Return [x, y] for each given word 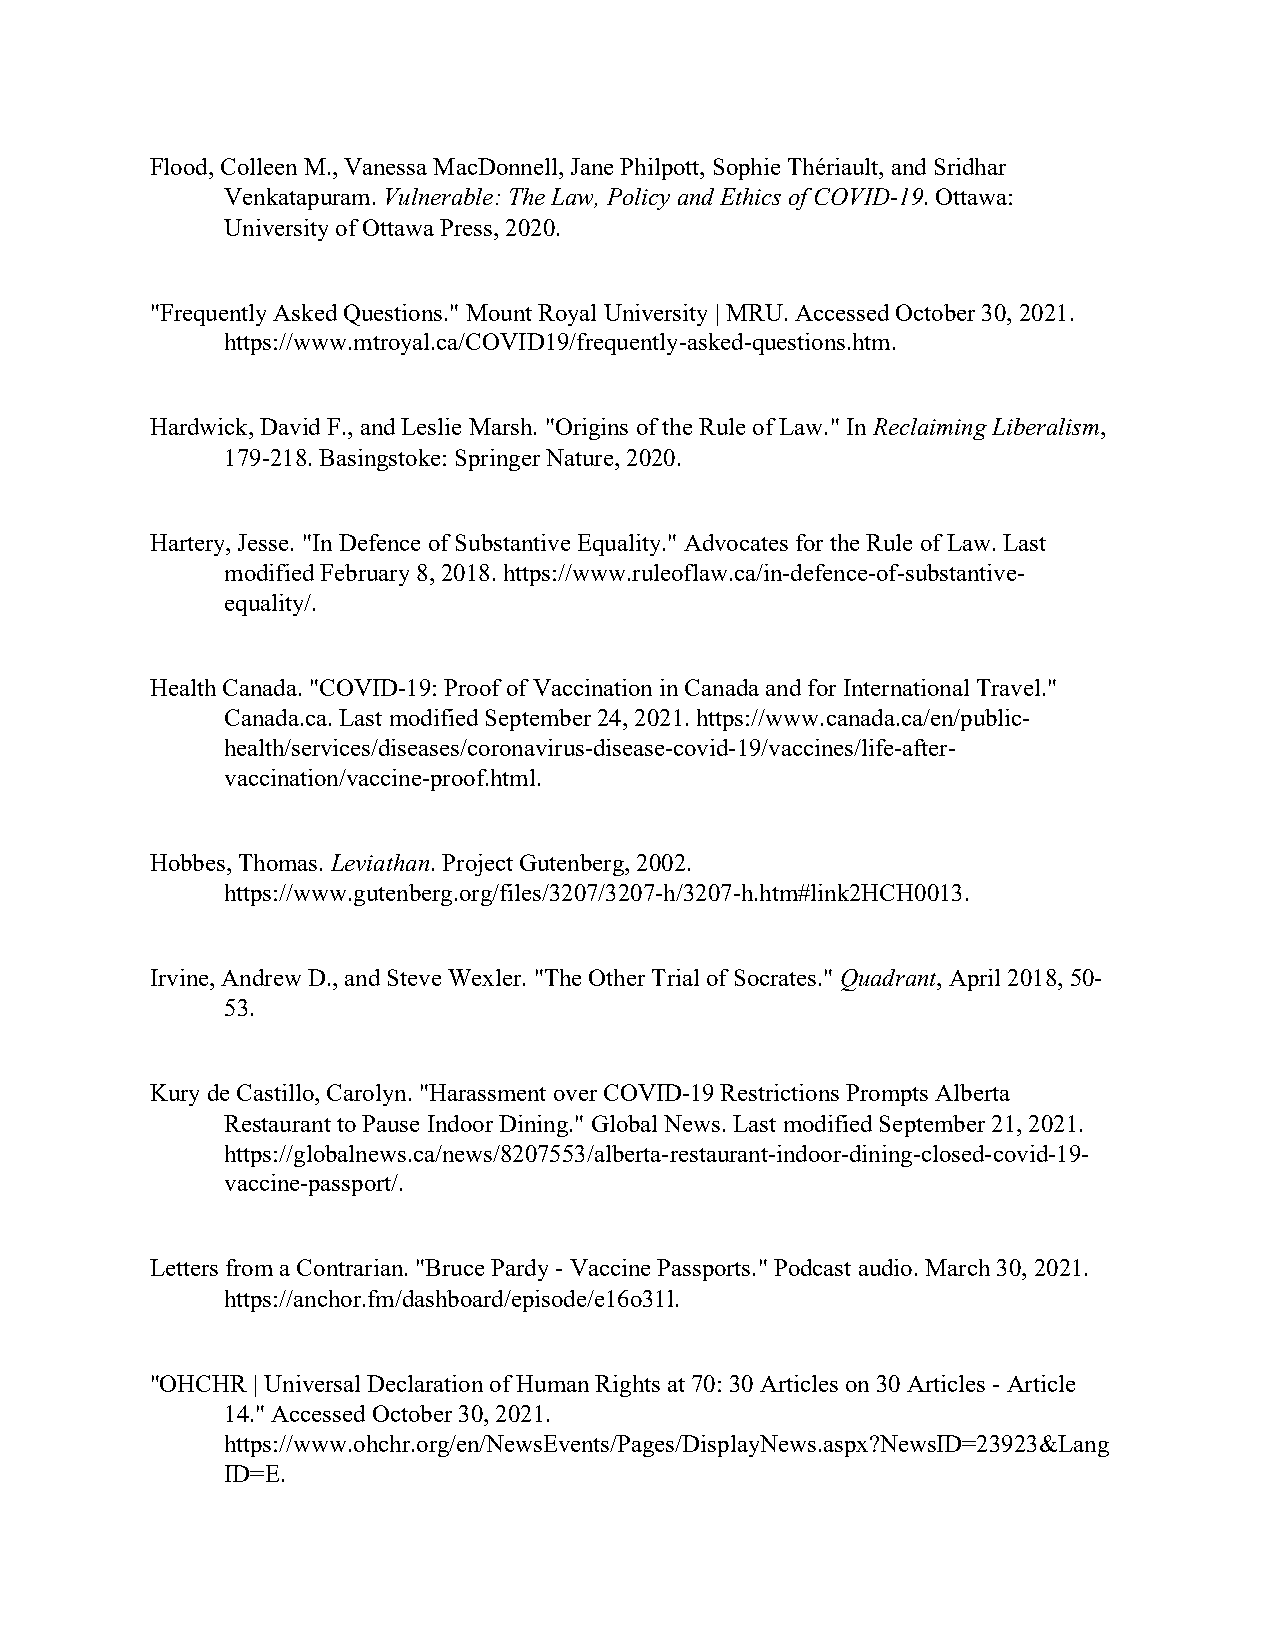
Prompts [887, 1095]
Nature [579, 457]
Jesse [263, 542]
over [575, 1095]
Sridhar [970, 166]
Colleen [259, 166]
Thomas [278, 862]
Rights [627, 1386]
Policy [638, 199]
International [906, 687]
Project [477, 865]
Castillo [276, 1092]
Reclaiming [930, 429]
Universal [312, 1383]
